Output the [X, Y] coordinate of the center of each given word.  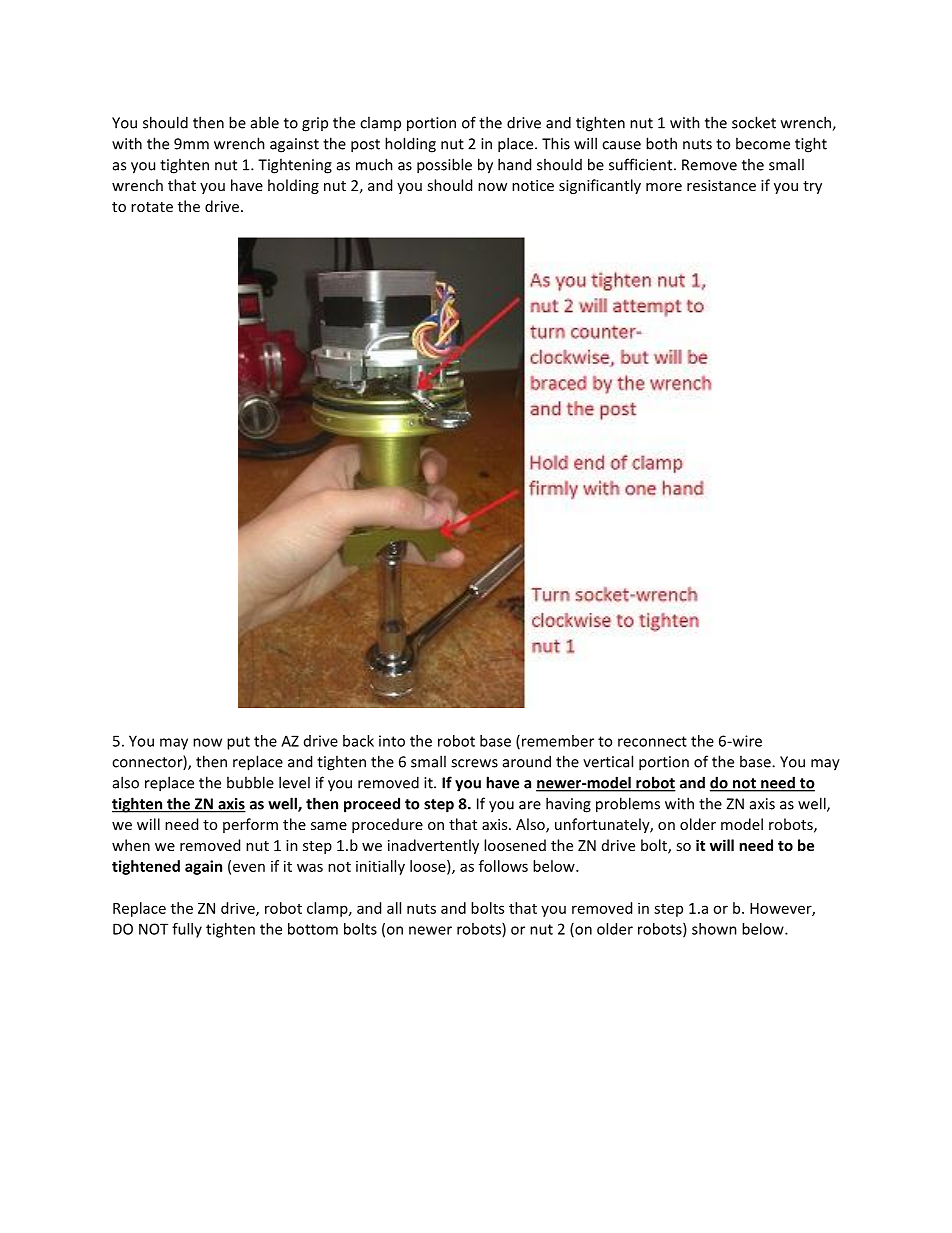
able [265, 122]
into [392, 741]
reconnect [652, 741]
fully [187, 930]
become [763, 143]
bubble [250, 782]
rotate [152, 207]
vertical [608, 761]
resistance [721, 185]
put [238, 743]
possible [444, 166]
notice [533, 185]
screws [474, 763]
